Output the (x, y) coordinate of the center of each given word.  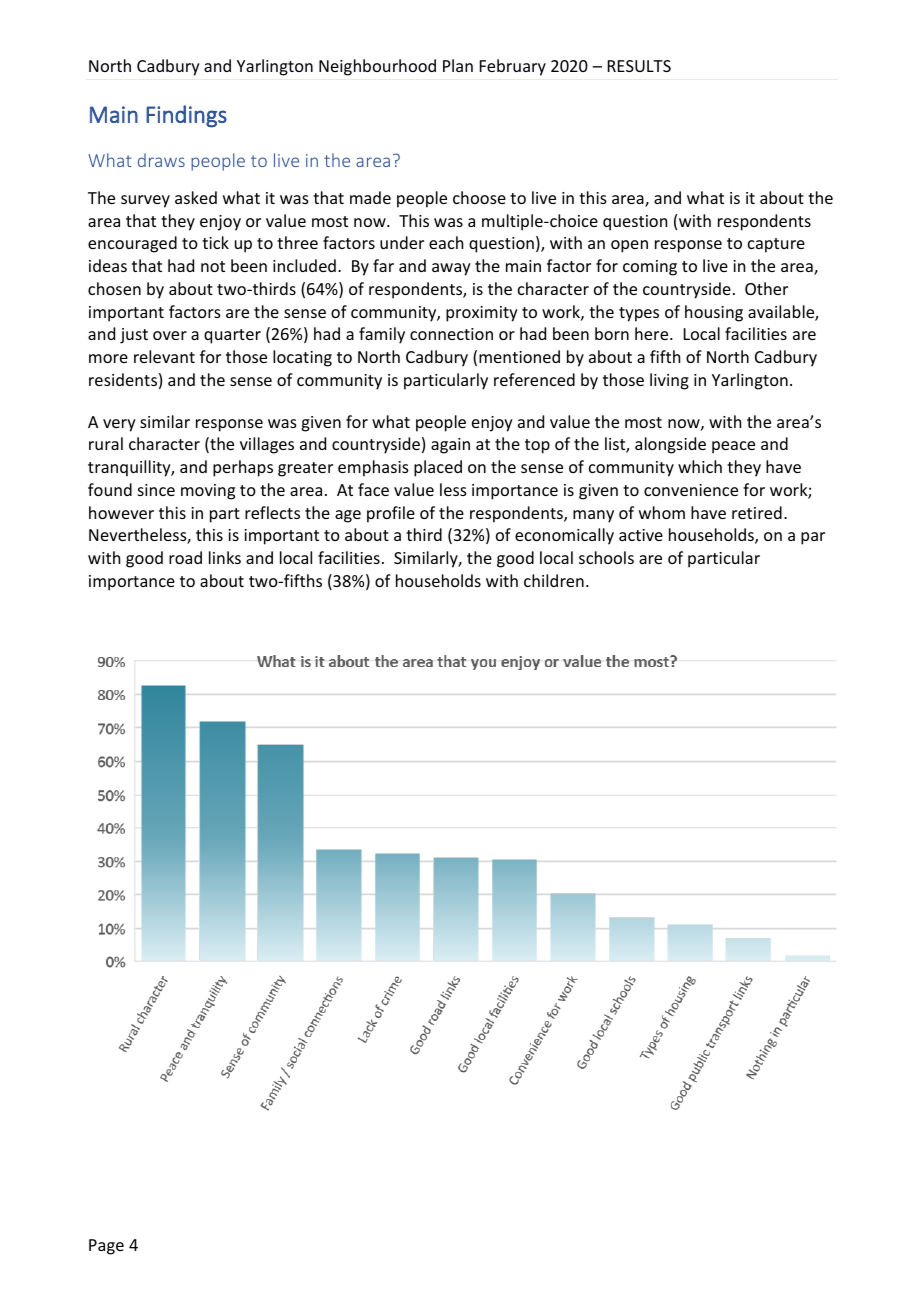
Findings (186, 116)
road (185, 557)
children (554, 580)
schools (606, 557)
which (700, 466)
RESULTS (639, 66)
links (225, 557)
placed (438, 468)
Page (106, 1247)
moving (208, 492)
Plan (458, 65)
